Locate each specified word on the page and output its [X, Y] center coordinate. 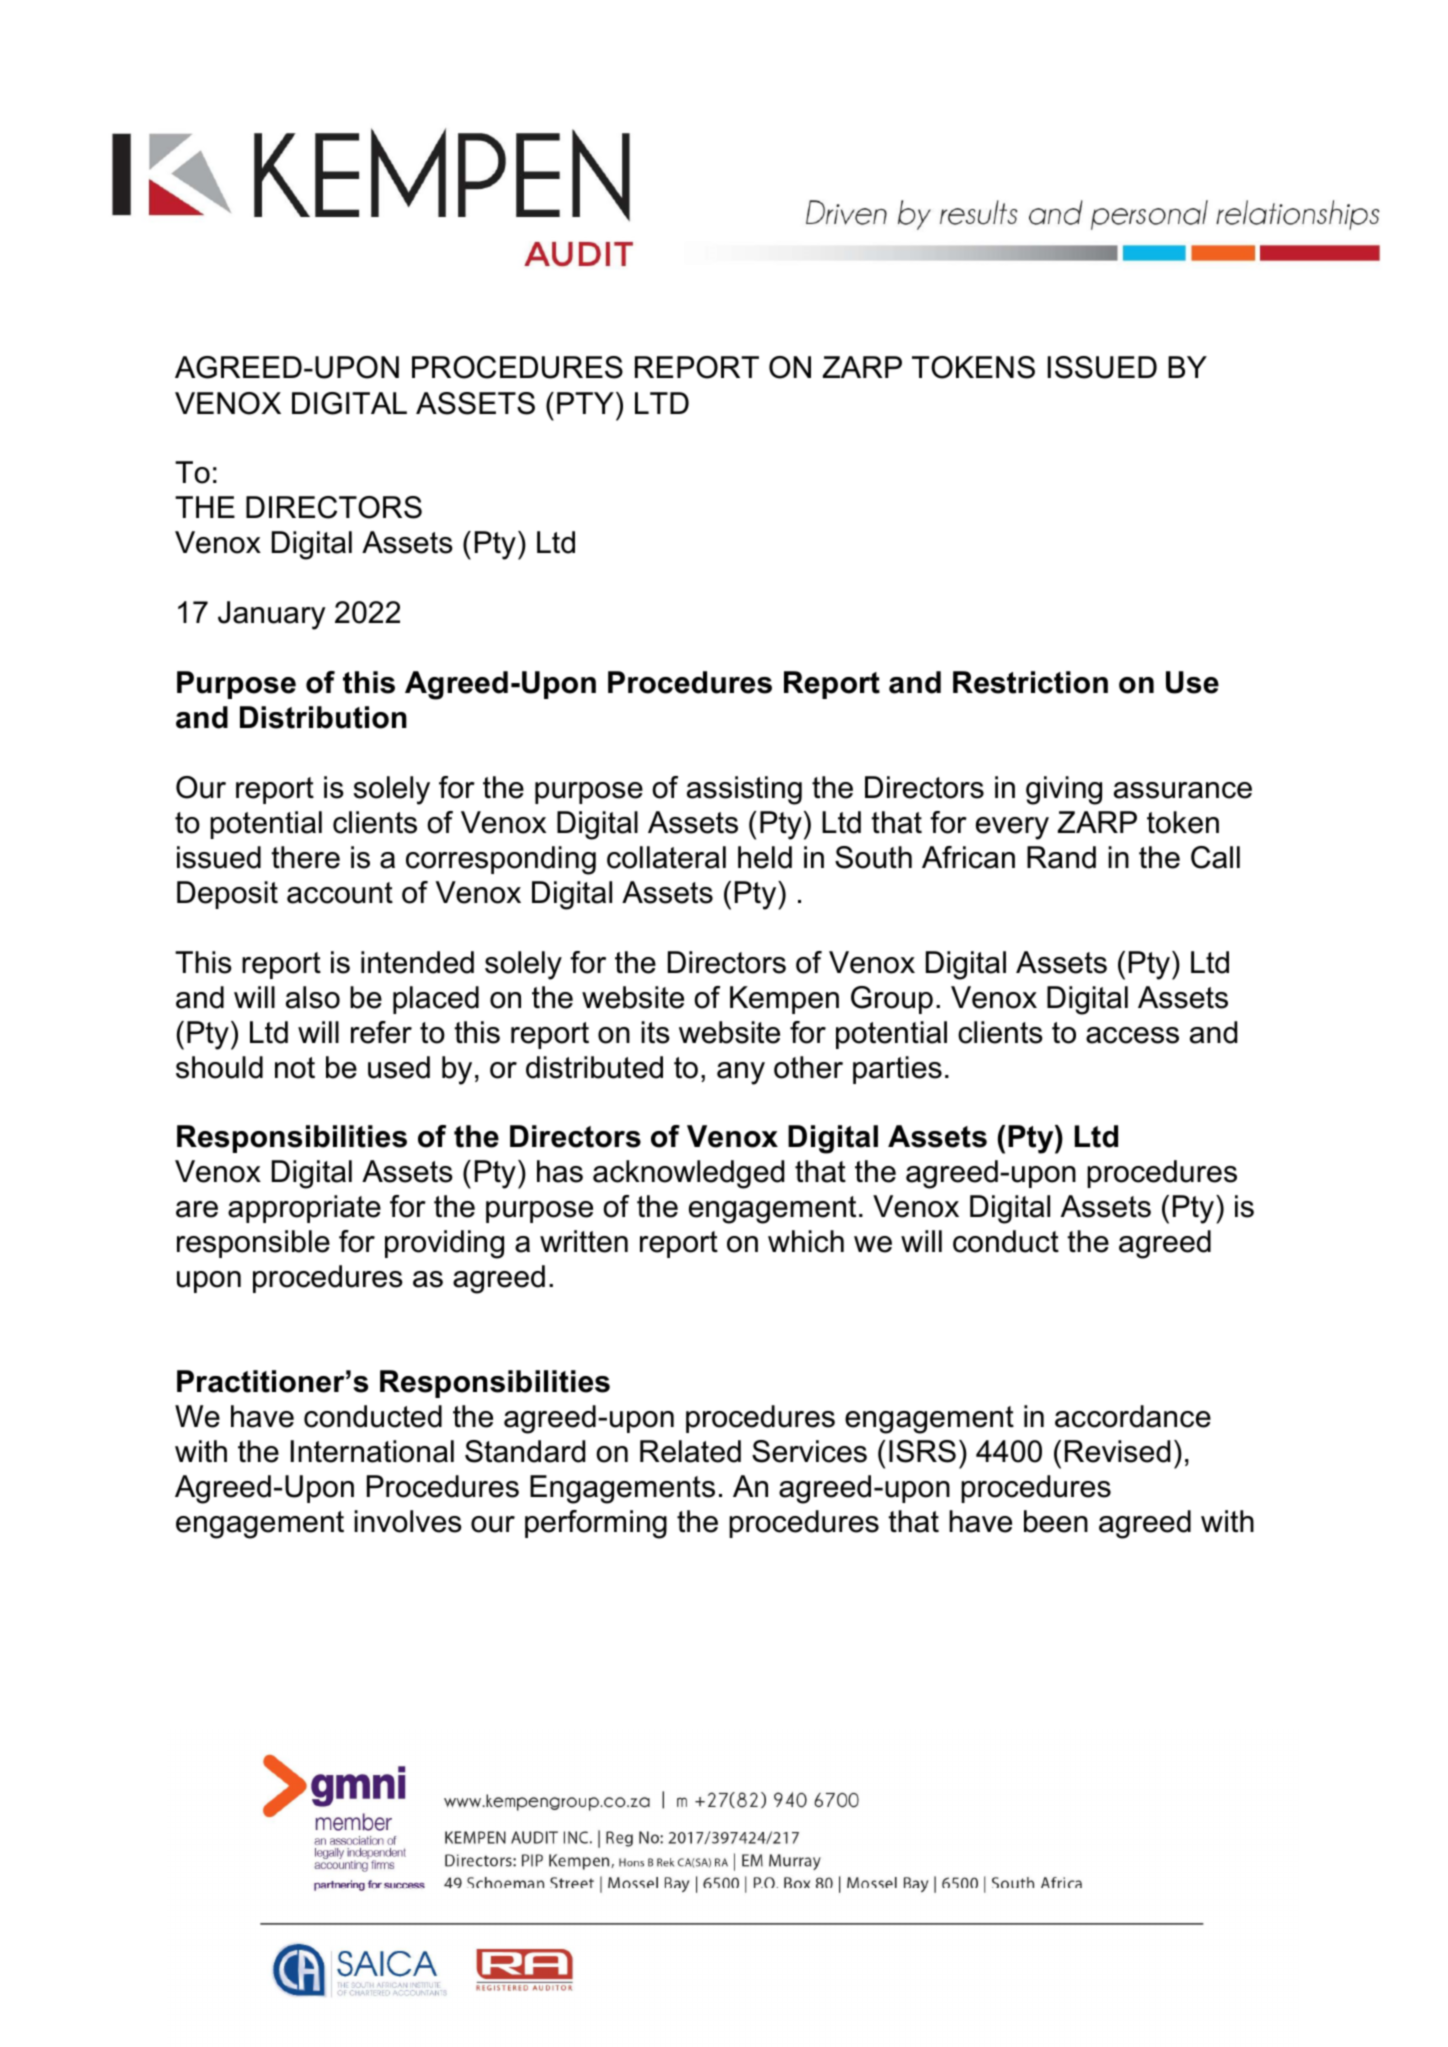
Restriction [1030, 682]
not [295, 1068]
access [1132, 1035]
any [741, 1073]
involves [408, 1521]
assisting [744, 790]
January [272, 615]
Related [690, 1451]
